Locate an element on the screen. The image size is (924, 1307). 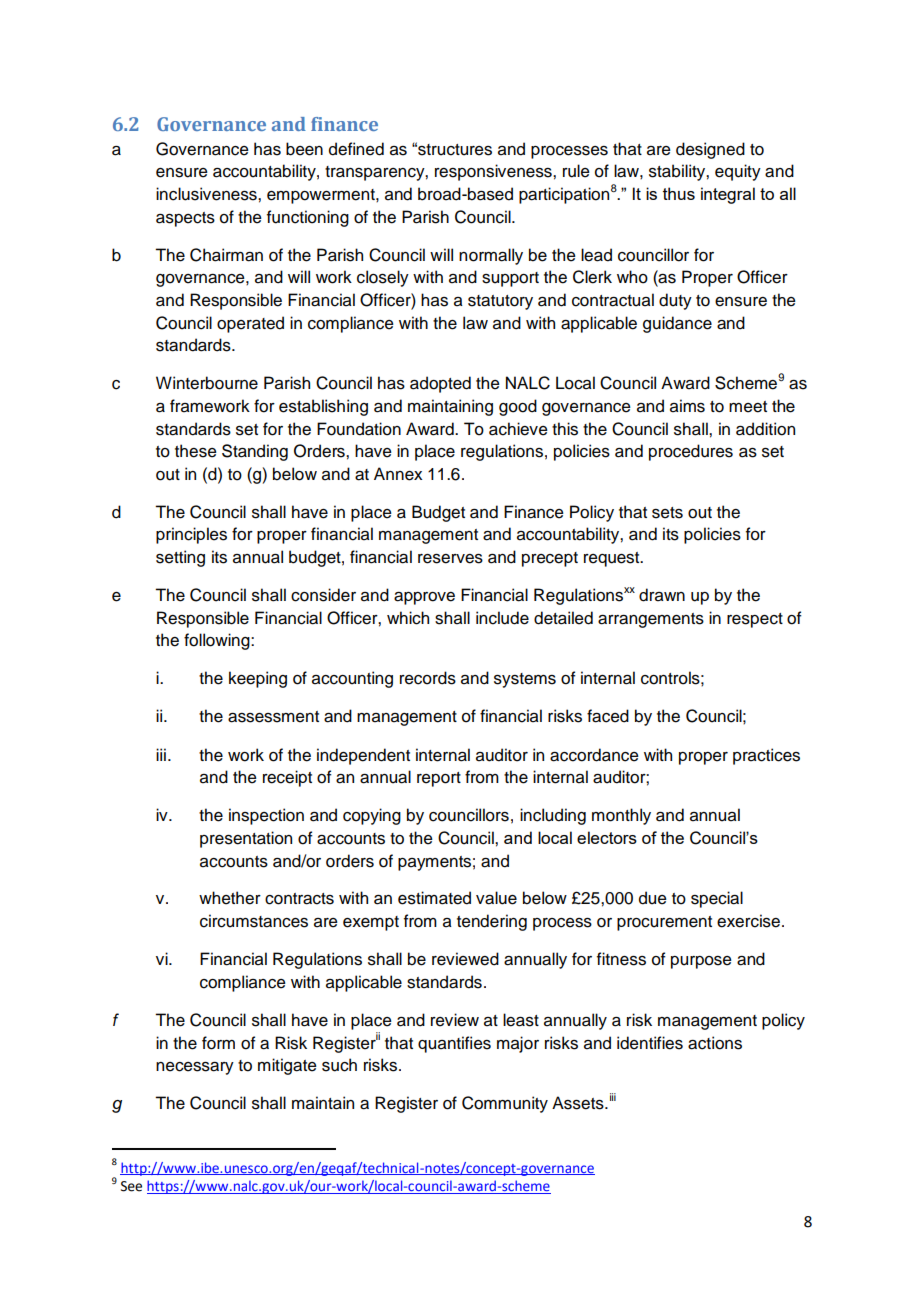
following is located at coordinates (218, 641).
